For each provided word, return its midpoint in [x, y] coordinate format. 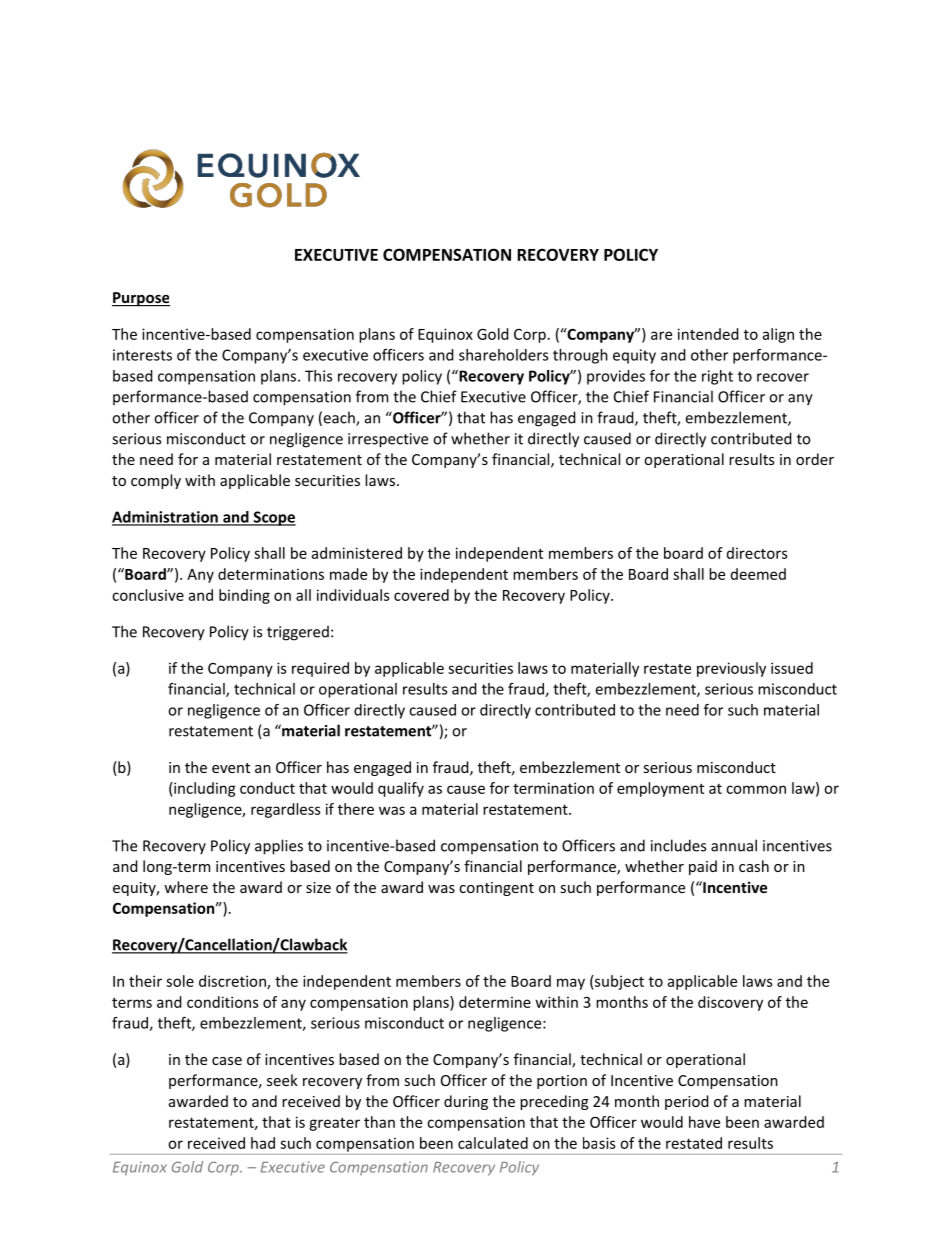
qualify [401, 789]
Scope [273, 518]
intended [708, 334]
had [263, 1143]
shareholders [503, 355]
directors [757, 553]
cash [754, 866]
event [231, 768]
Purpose [141, 299]
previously [731, 669]
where [186, 887]
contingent [496, 889]
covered [421, 595]
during [466, 1102]
